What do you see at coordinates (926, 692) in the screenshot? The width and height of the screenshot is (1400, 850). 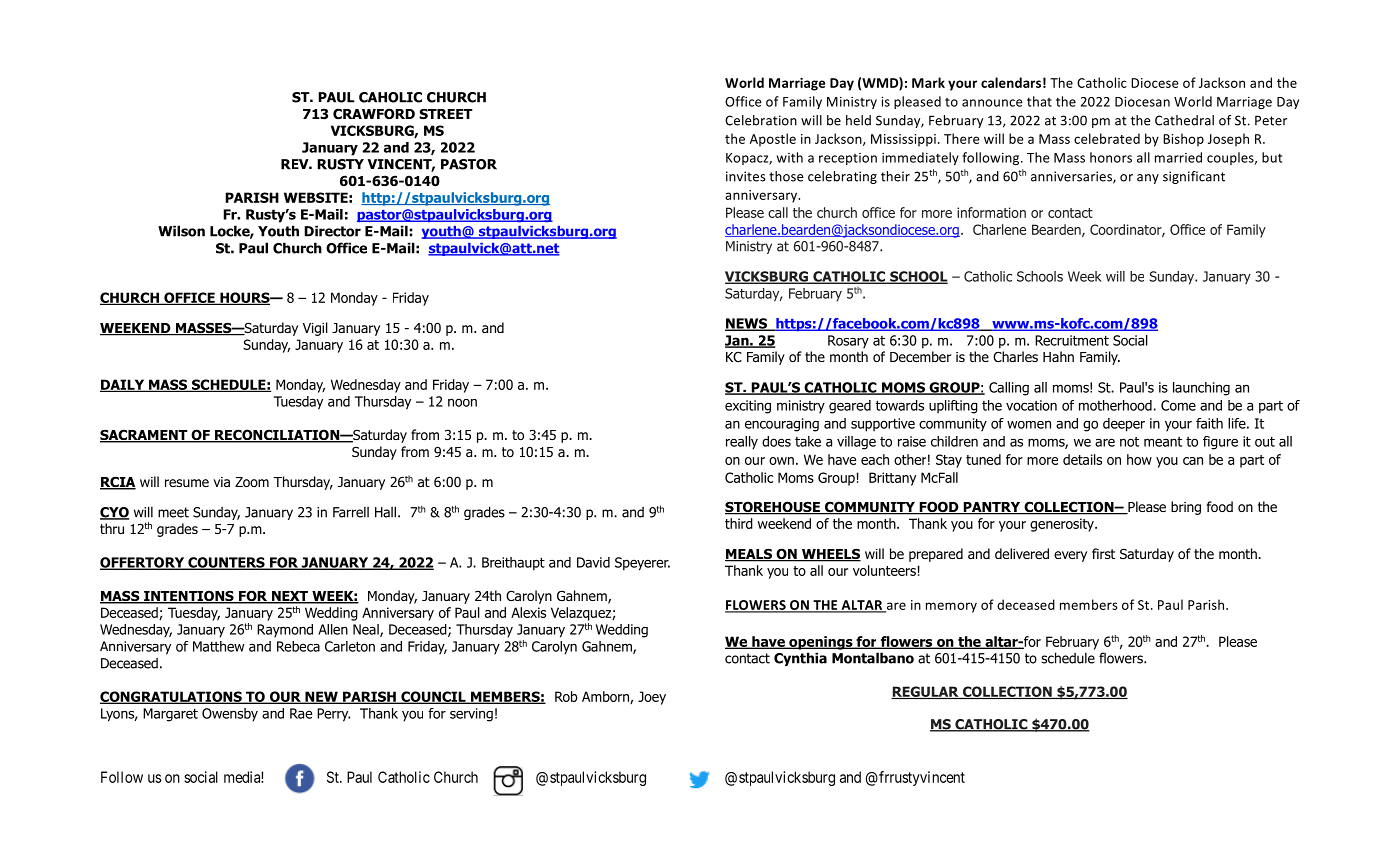 I see `REGULAR` at bounding box center [926, 692].
